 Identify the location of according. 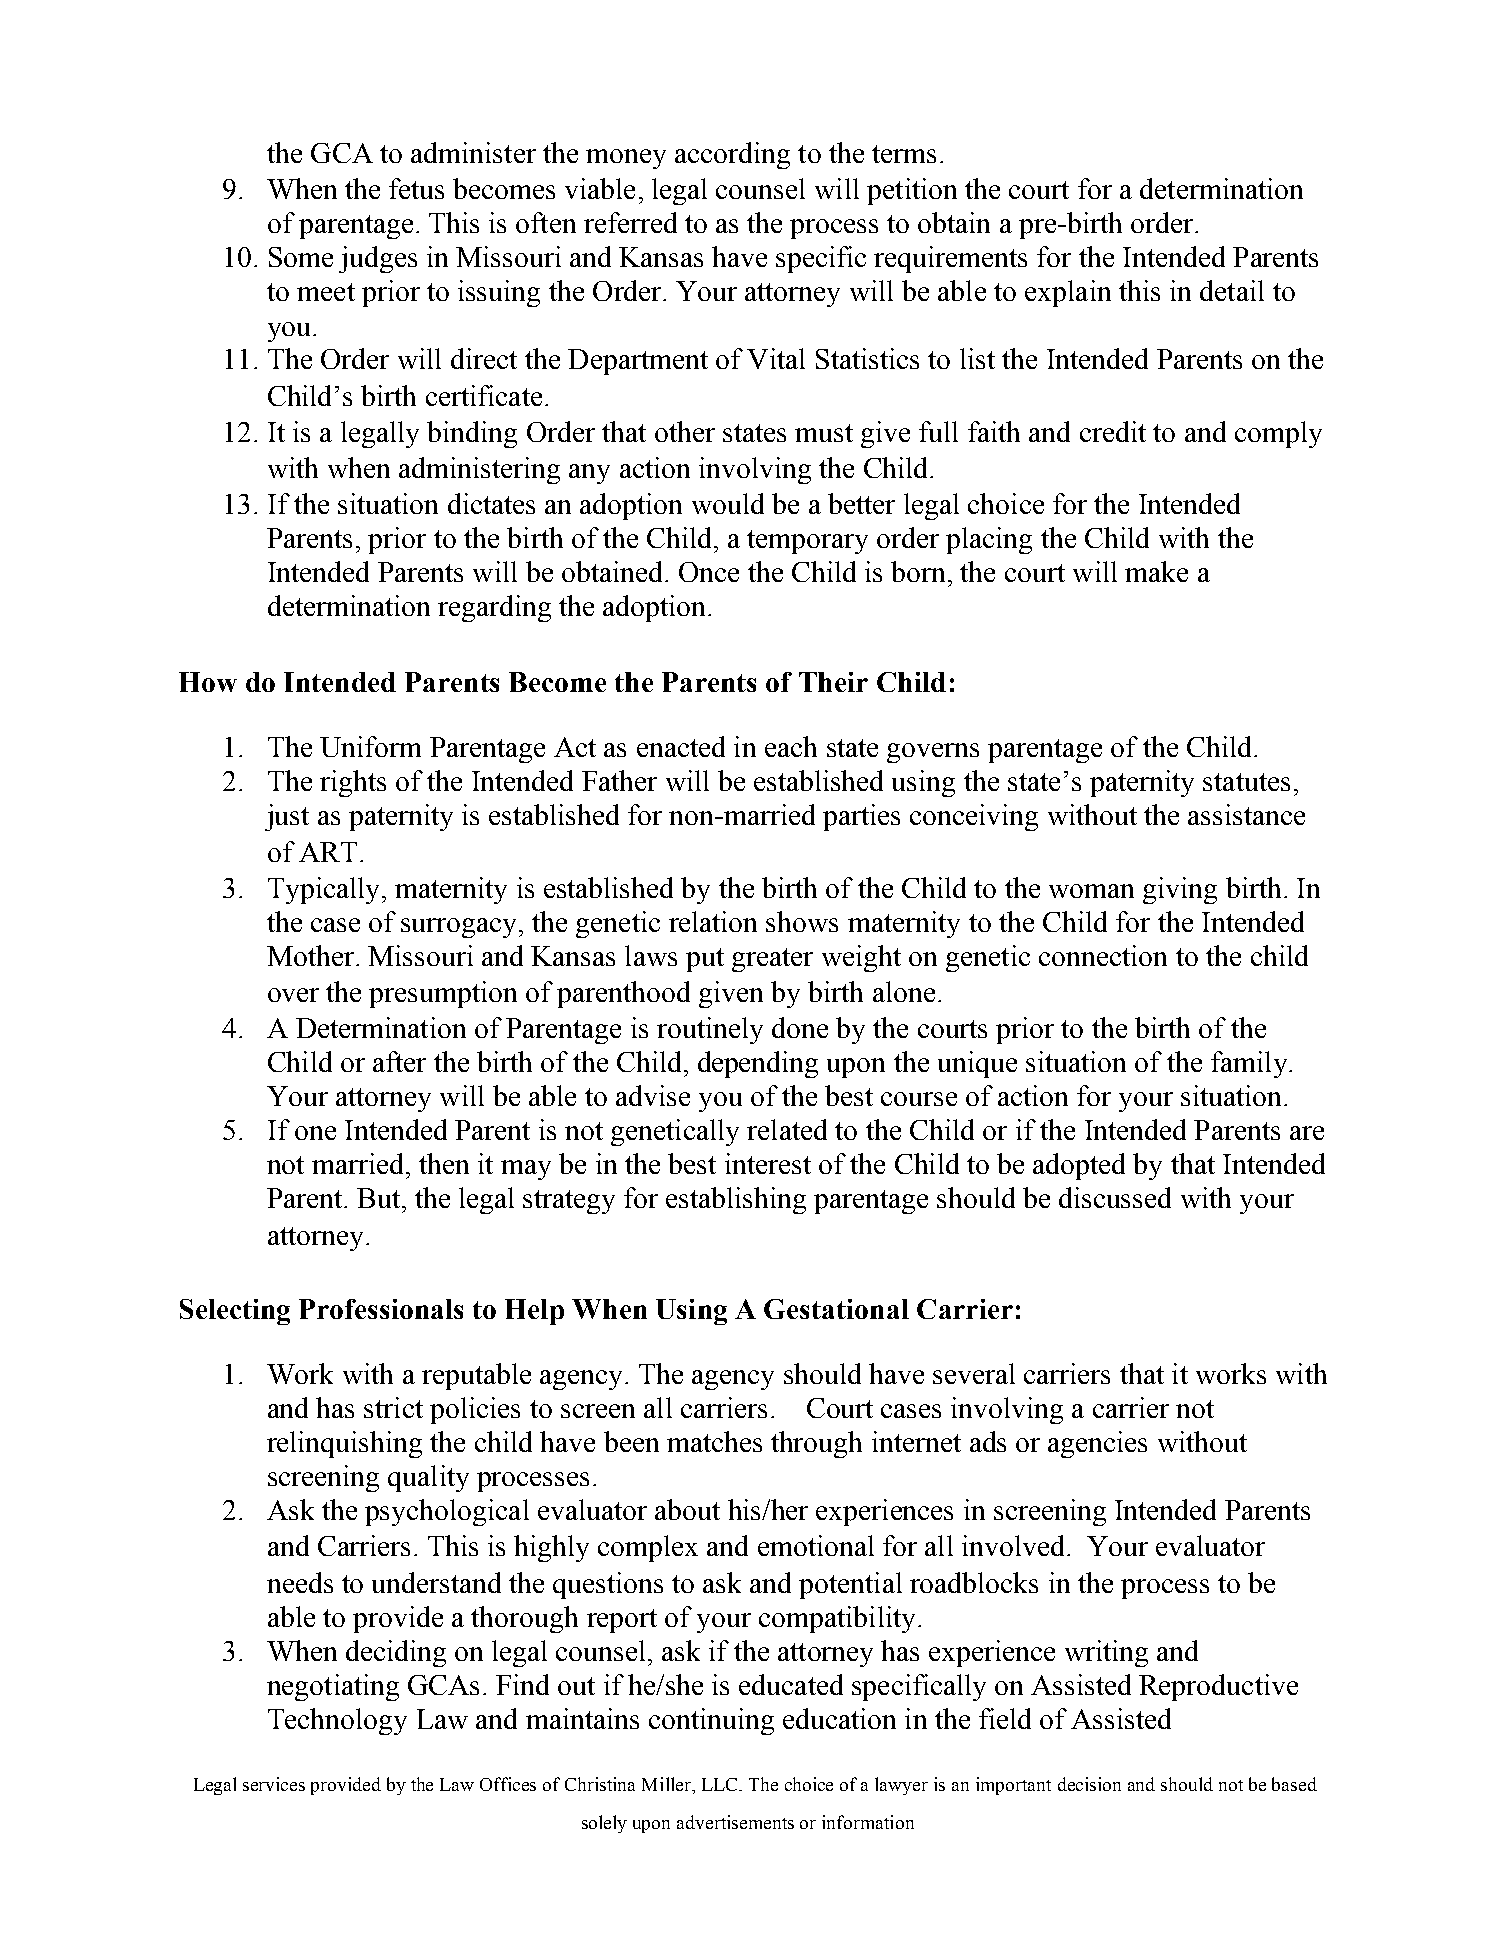
(732, 155).
